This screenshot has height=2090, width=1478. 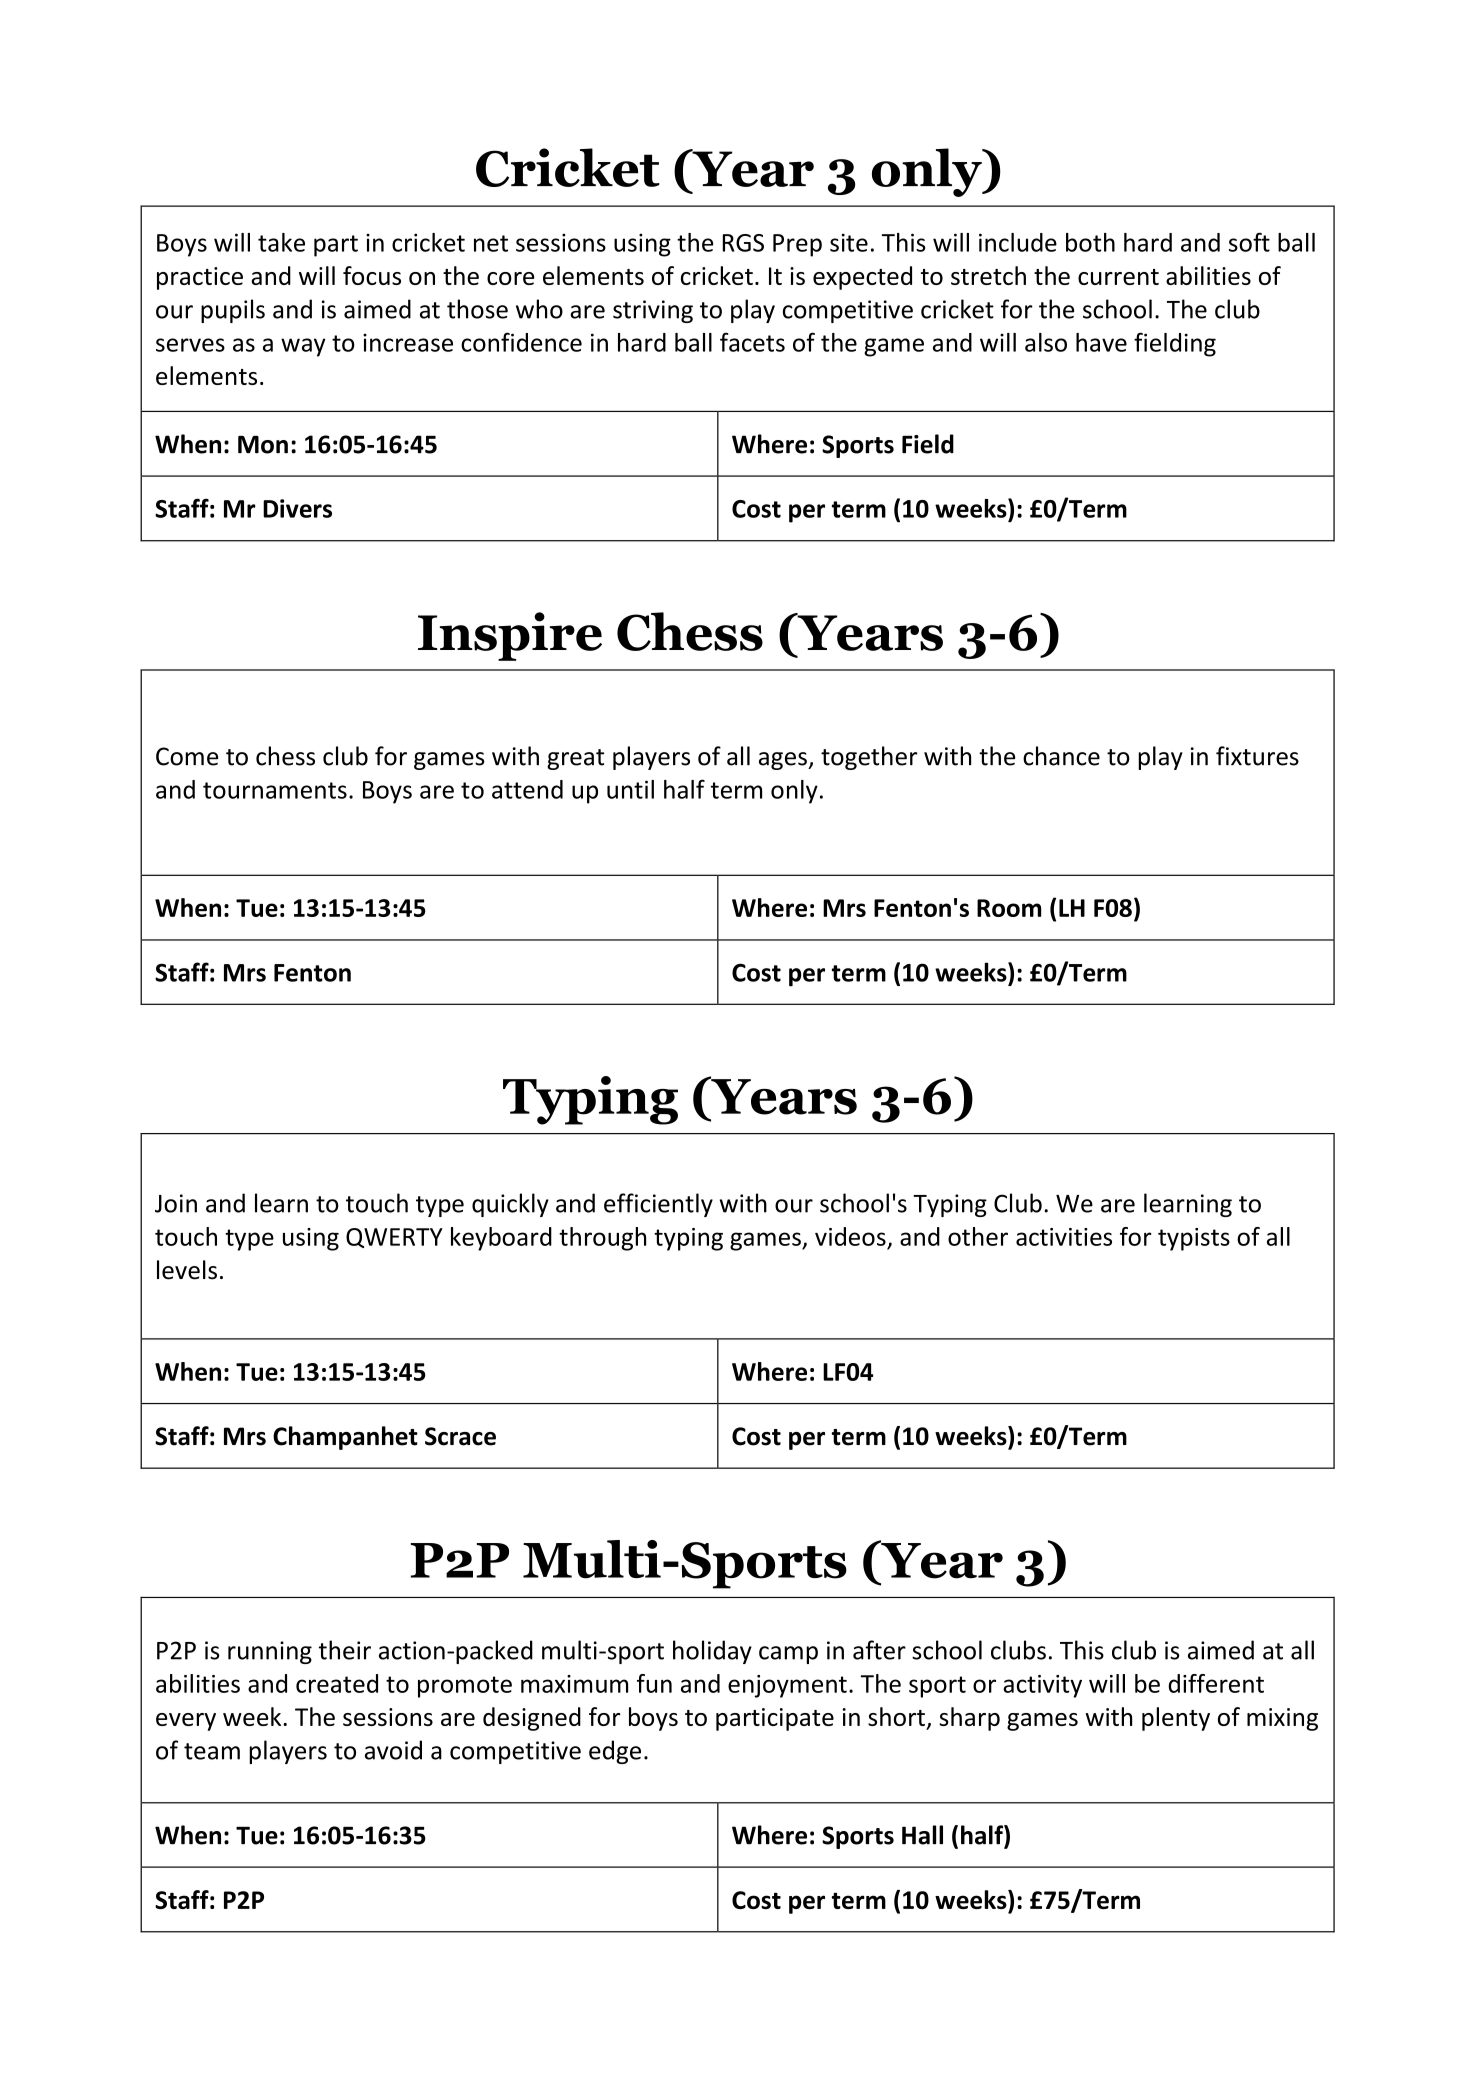 I want to click on focus, so click(x=372, y=275).
